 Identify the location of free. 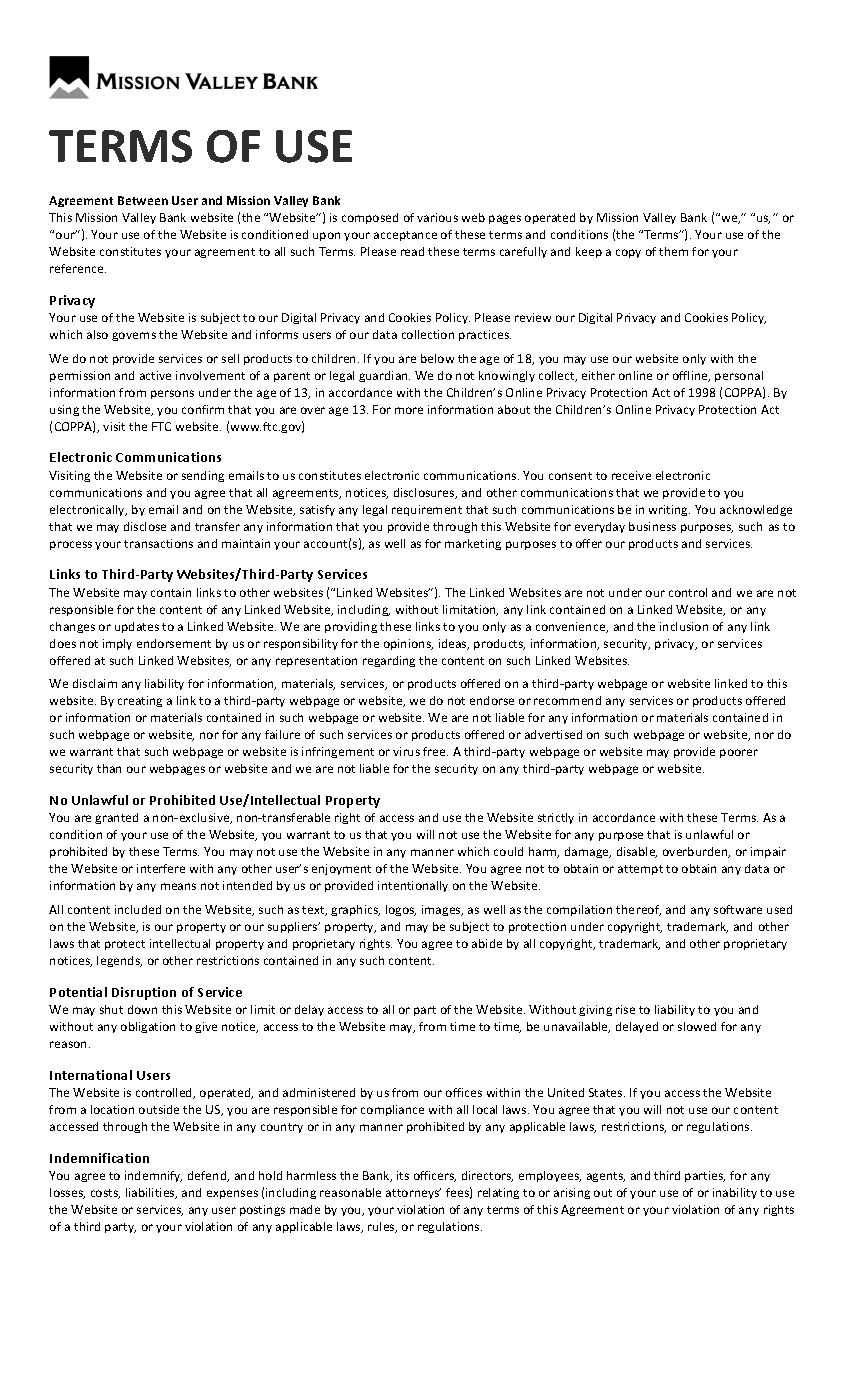
(435, 751).
